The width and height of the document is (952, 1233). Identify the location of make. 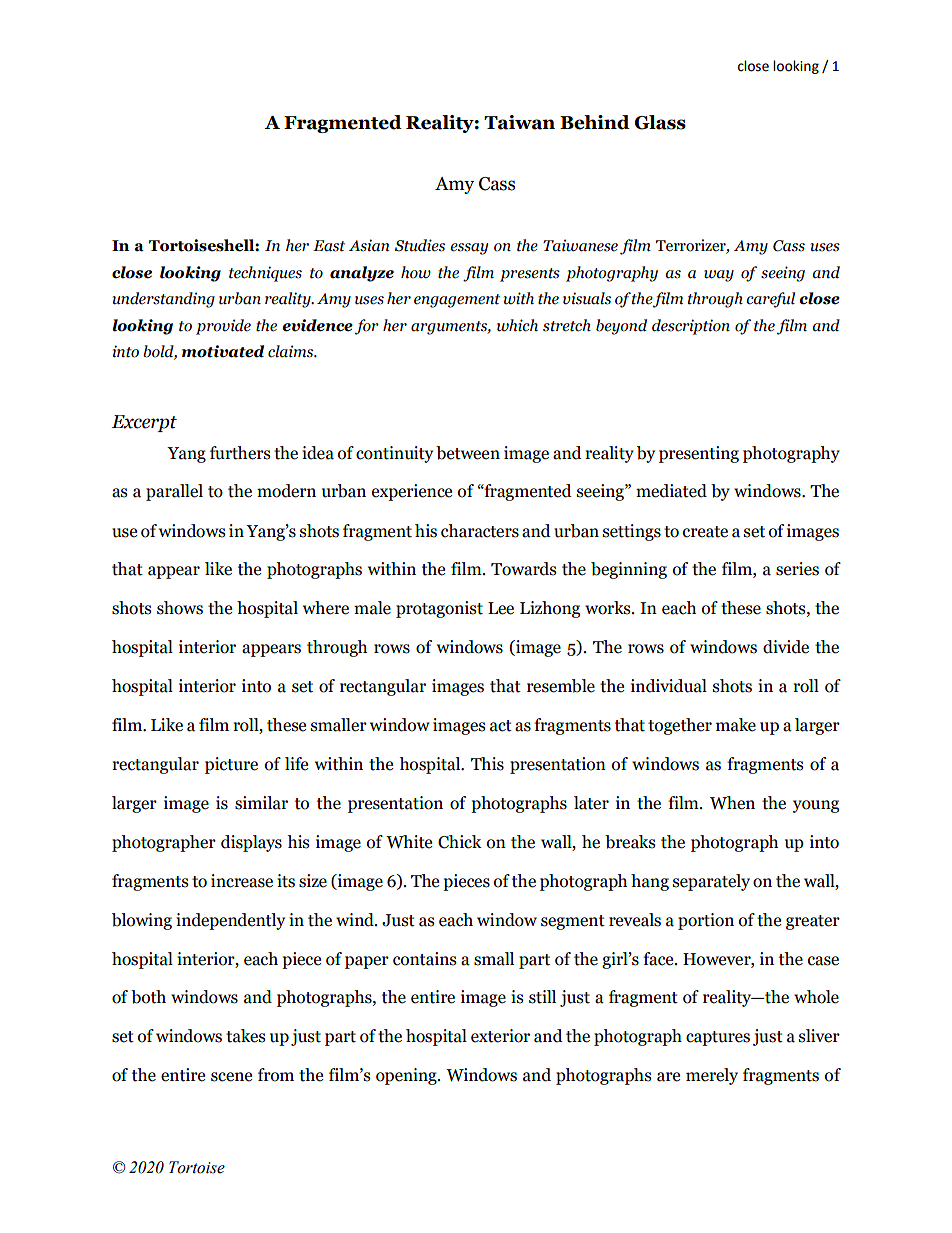
(736, 725).
